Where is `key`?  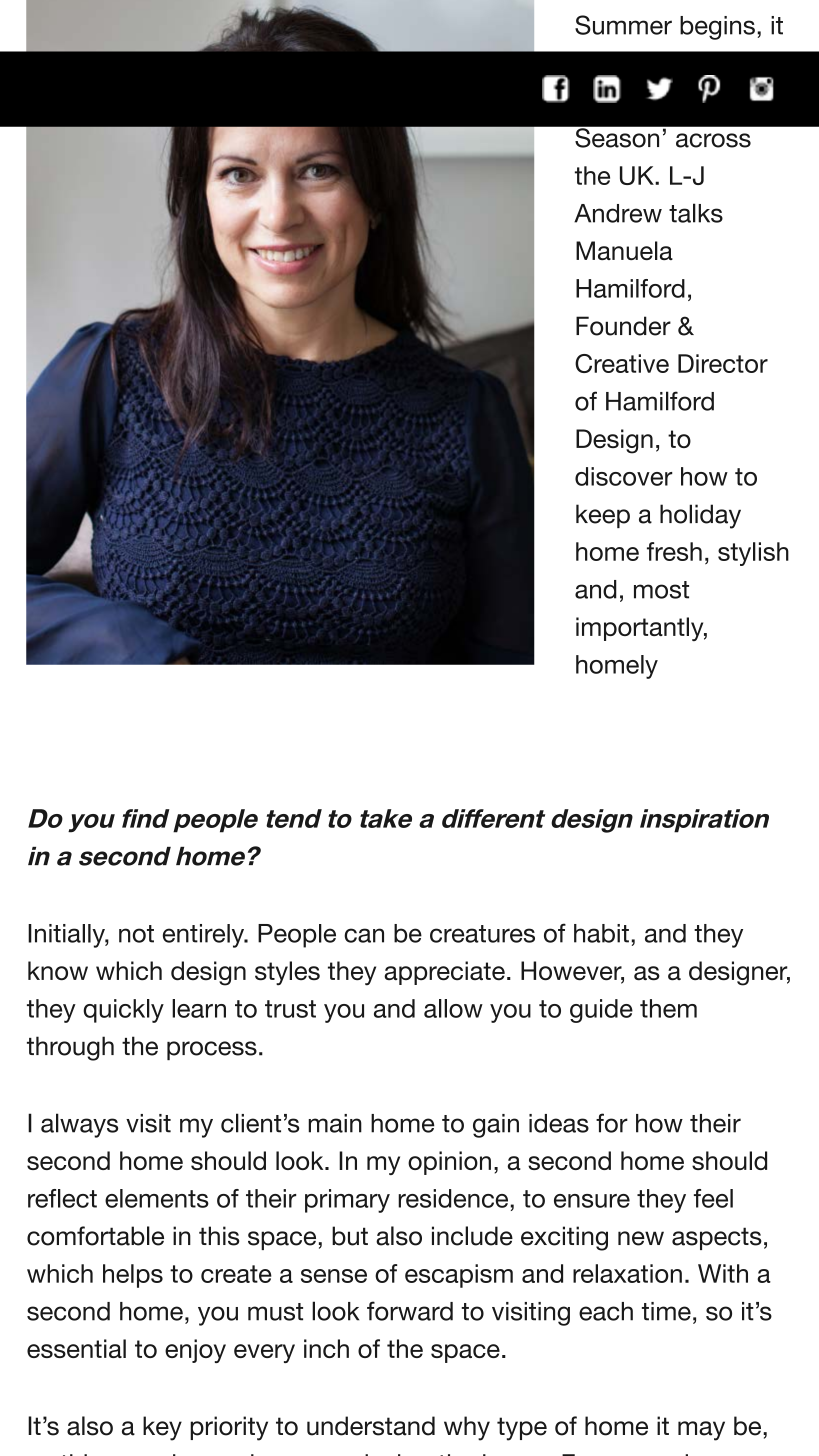
key is located at coordinates (162, 1428).
